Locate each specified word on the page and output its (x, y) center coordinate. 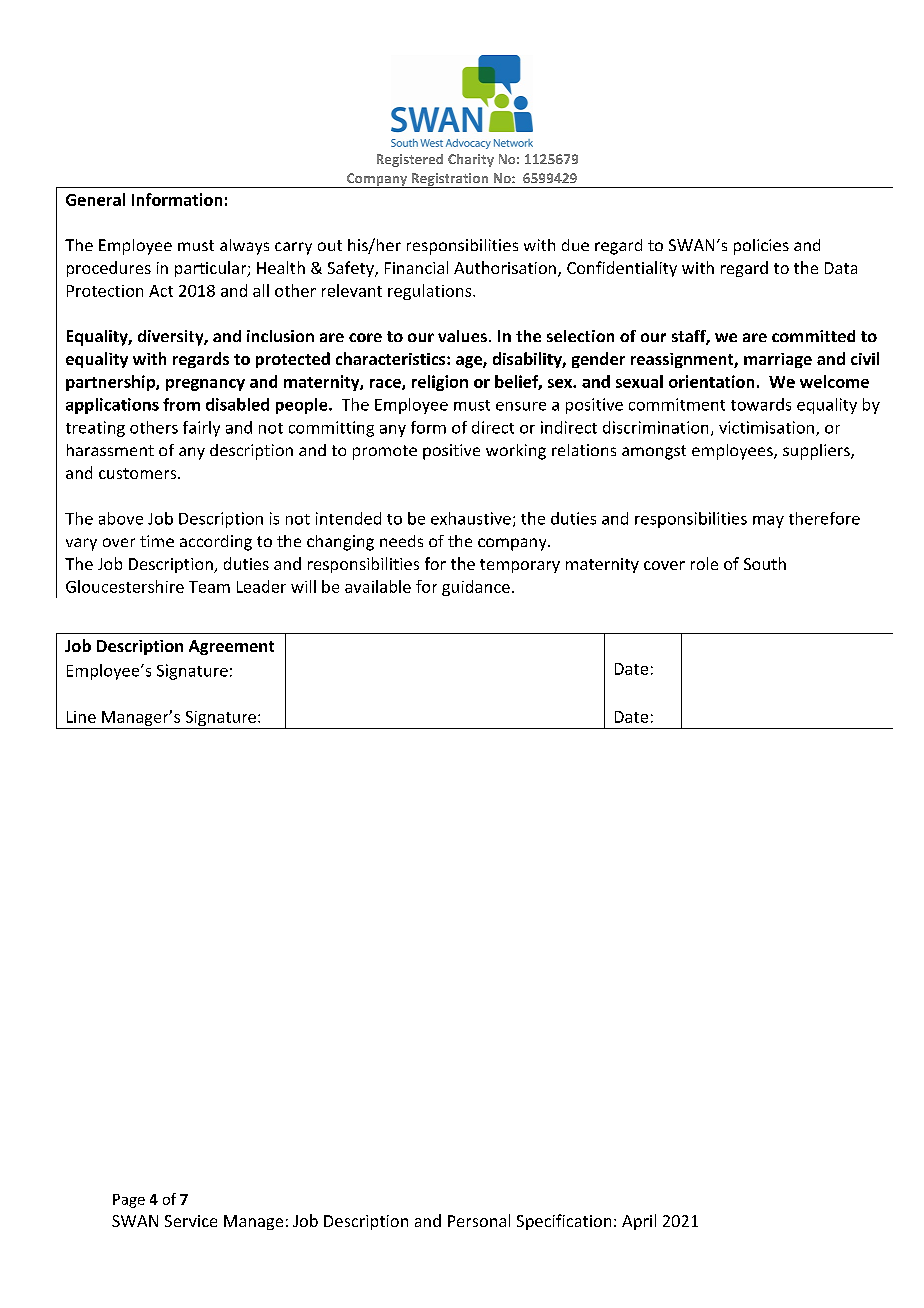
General (95, 199)
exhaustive (471, 518)
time (157, 541)
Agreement (231, 647)
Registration (450, 180)
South (765, 563)
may (768, 522)
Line (81, 717)
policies (761, 247)
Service (191, 1221)
